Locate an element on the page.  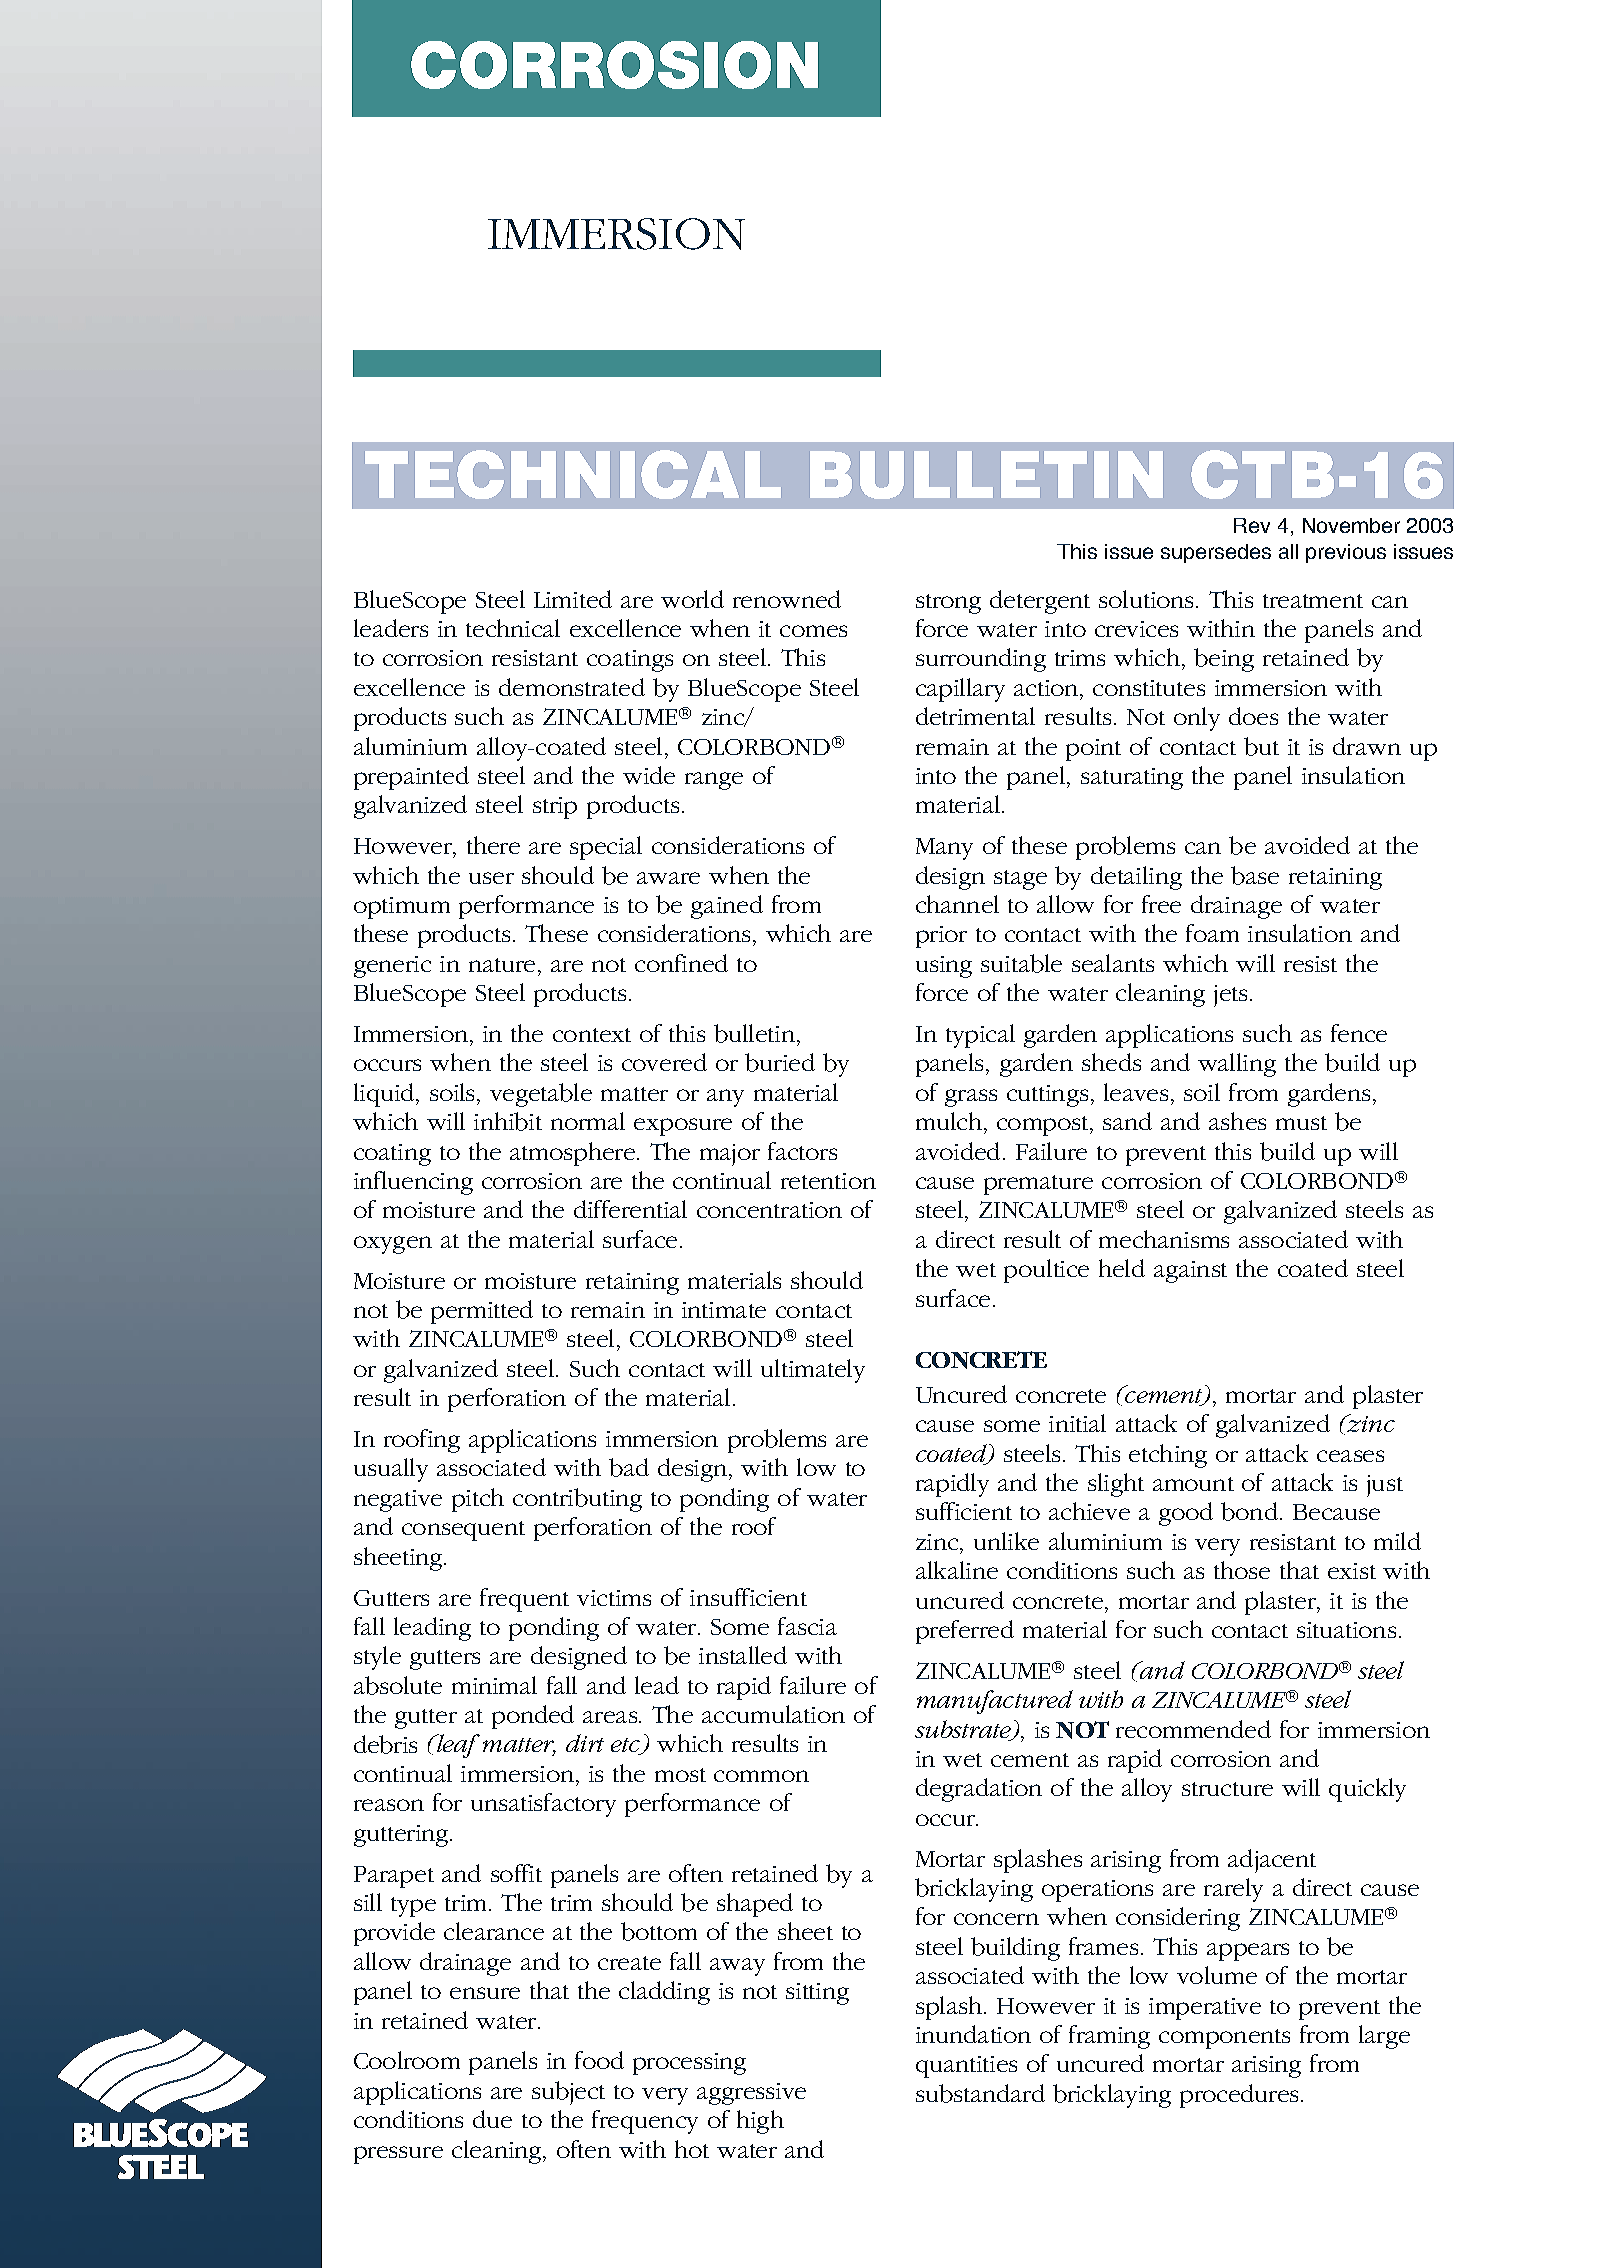
against is located at coordinates (1190, 1272).
